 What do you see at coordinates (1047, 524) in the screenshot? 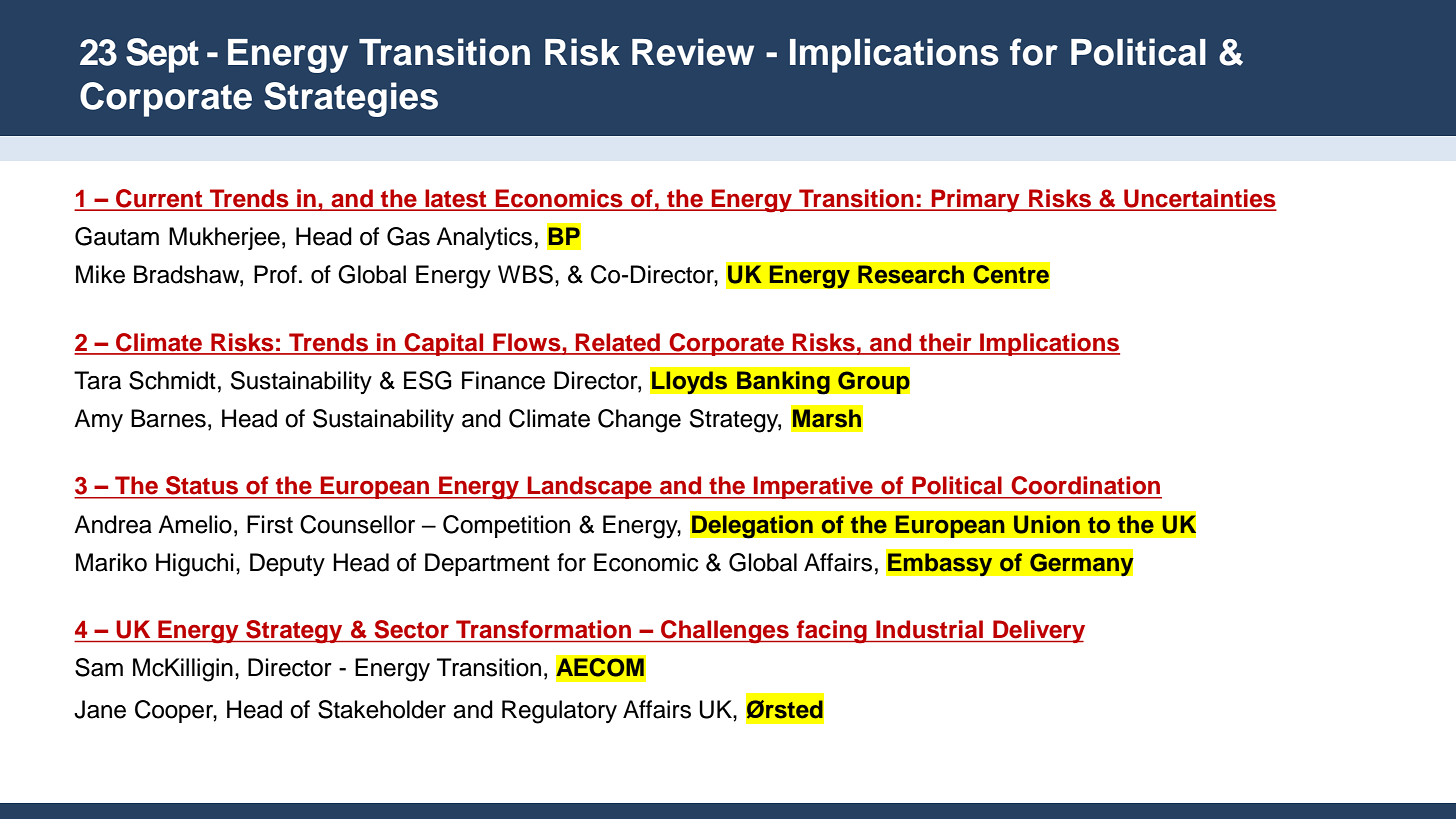
I see `Union` at bounding box center [1047, 524].
